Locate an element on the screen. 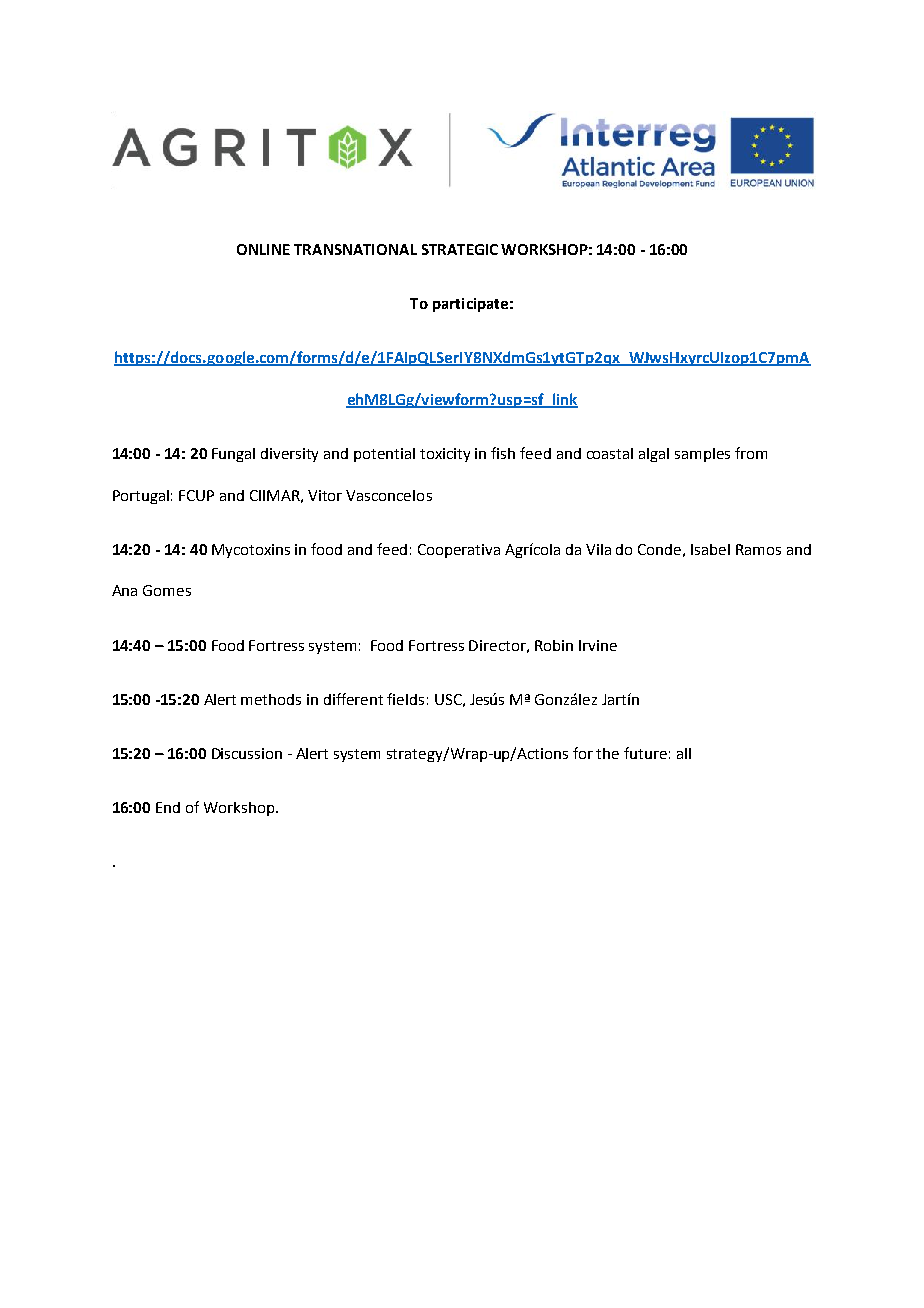 This screenshot has height=1308, width=924. Vitor is located at coordinates (325, 495).
